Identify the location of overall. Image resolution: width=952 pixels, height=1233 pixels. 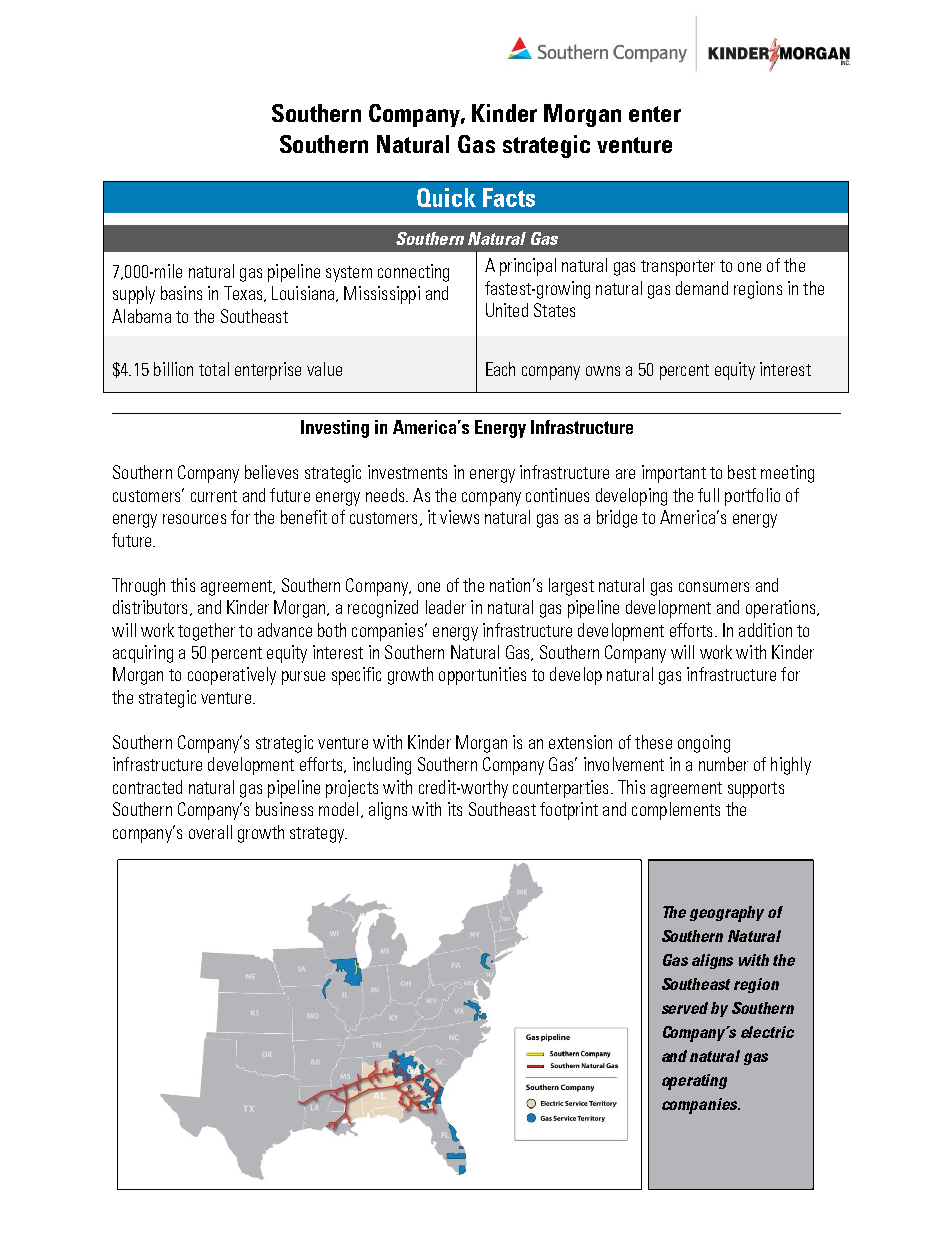
(210, 832).
